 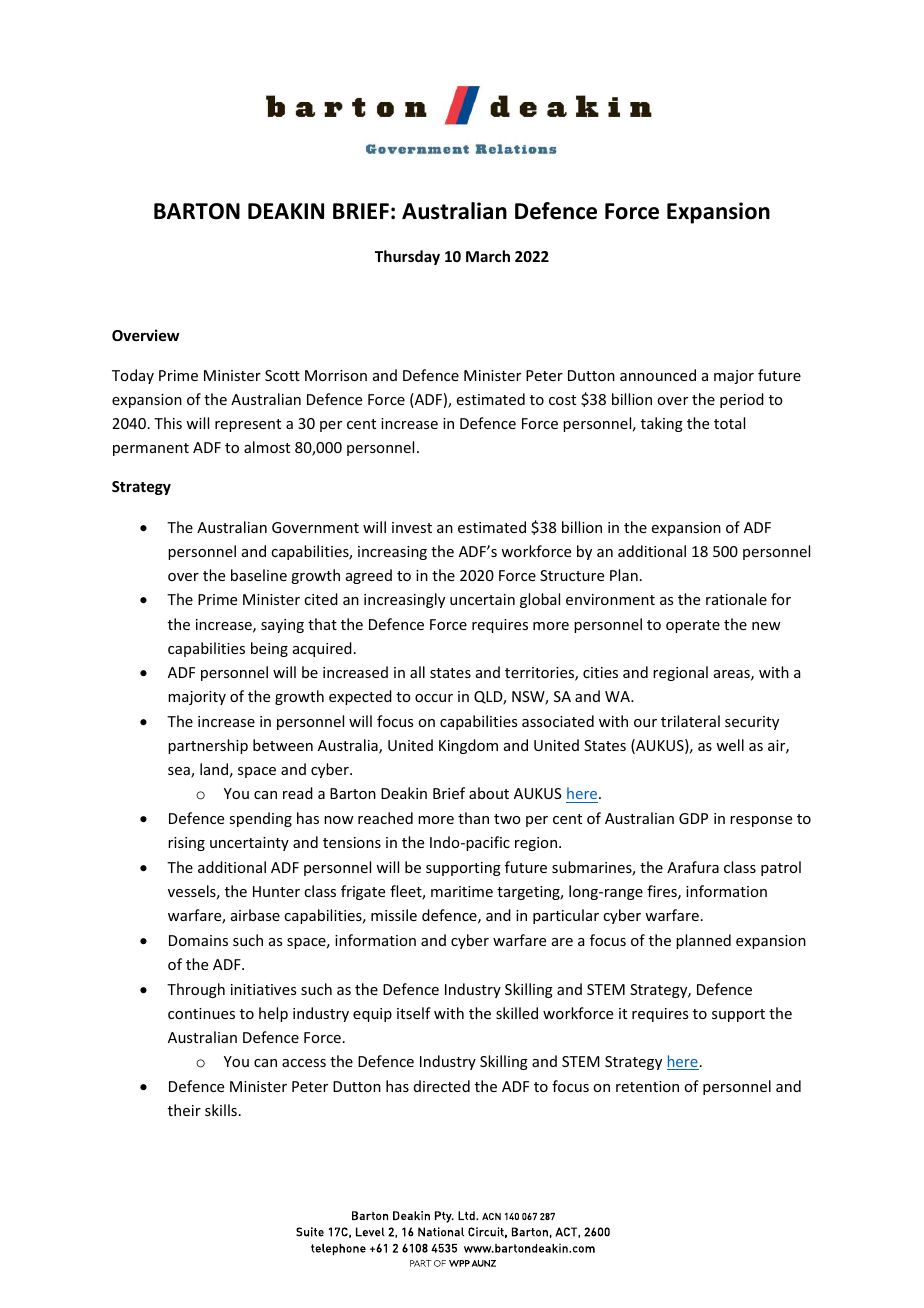 I want to click on Scott, so click(x=282, y=375).
